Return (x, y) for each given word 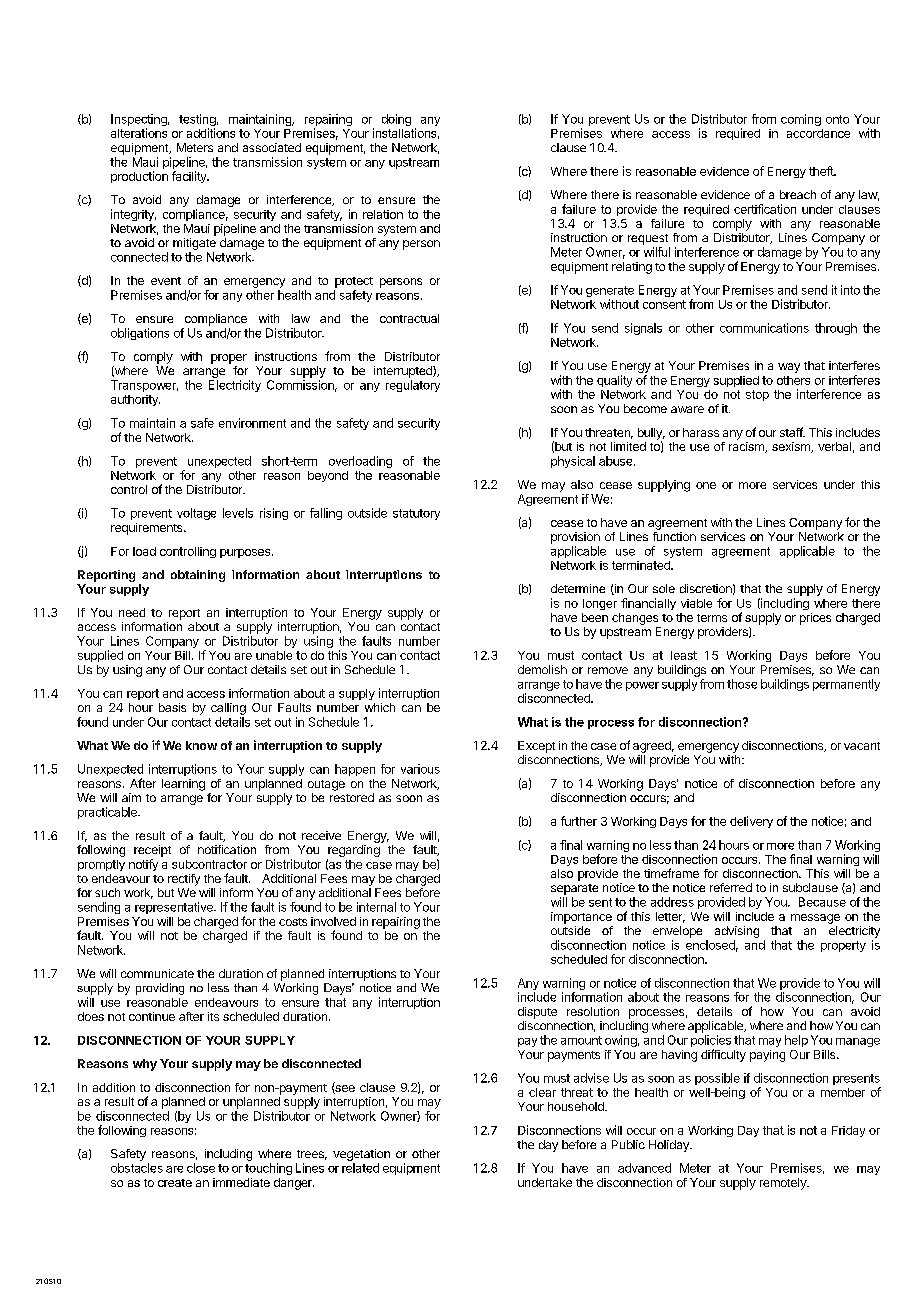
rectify (184, 880)
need (132, 612)
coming (801, 120)
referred (731, 887)
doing (396, 120)
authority (135, 400)
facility (190, 177)
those (742, 684)
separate (574, 889)
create (175, 1183)
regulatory (413, 386)
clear (542, 1092)
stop (757, 395)
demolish (542, 669)
